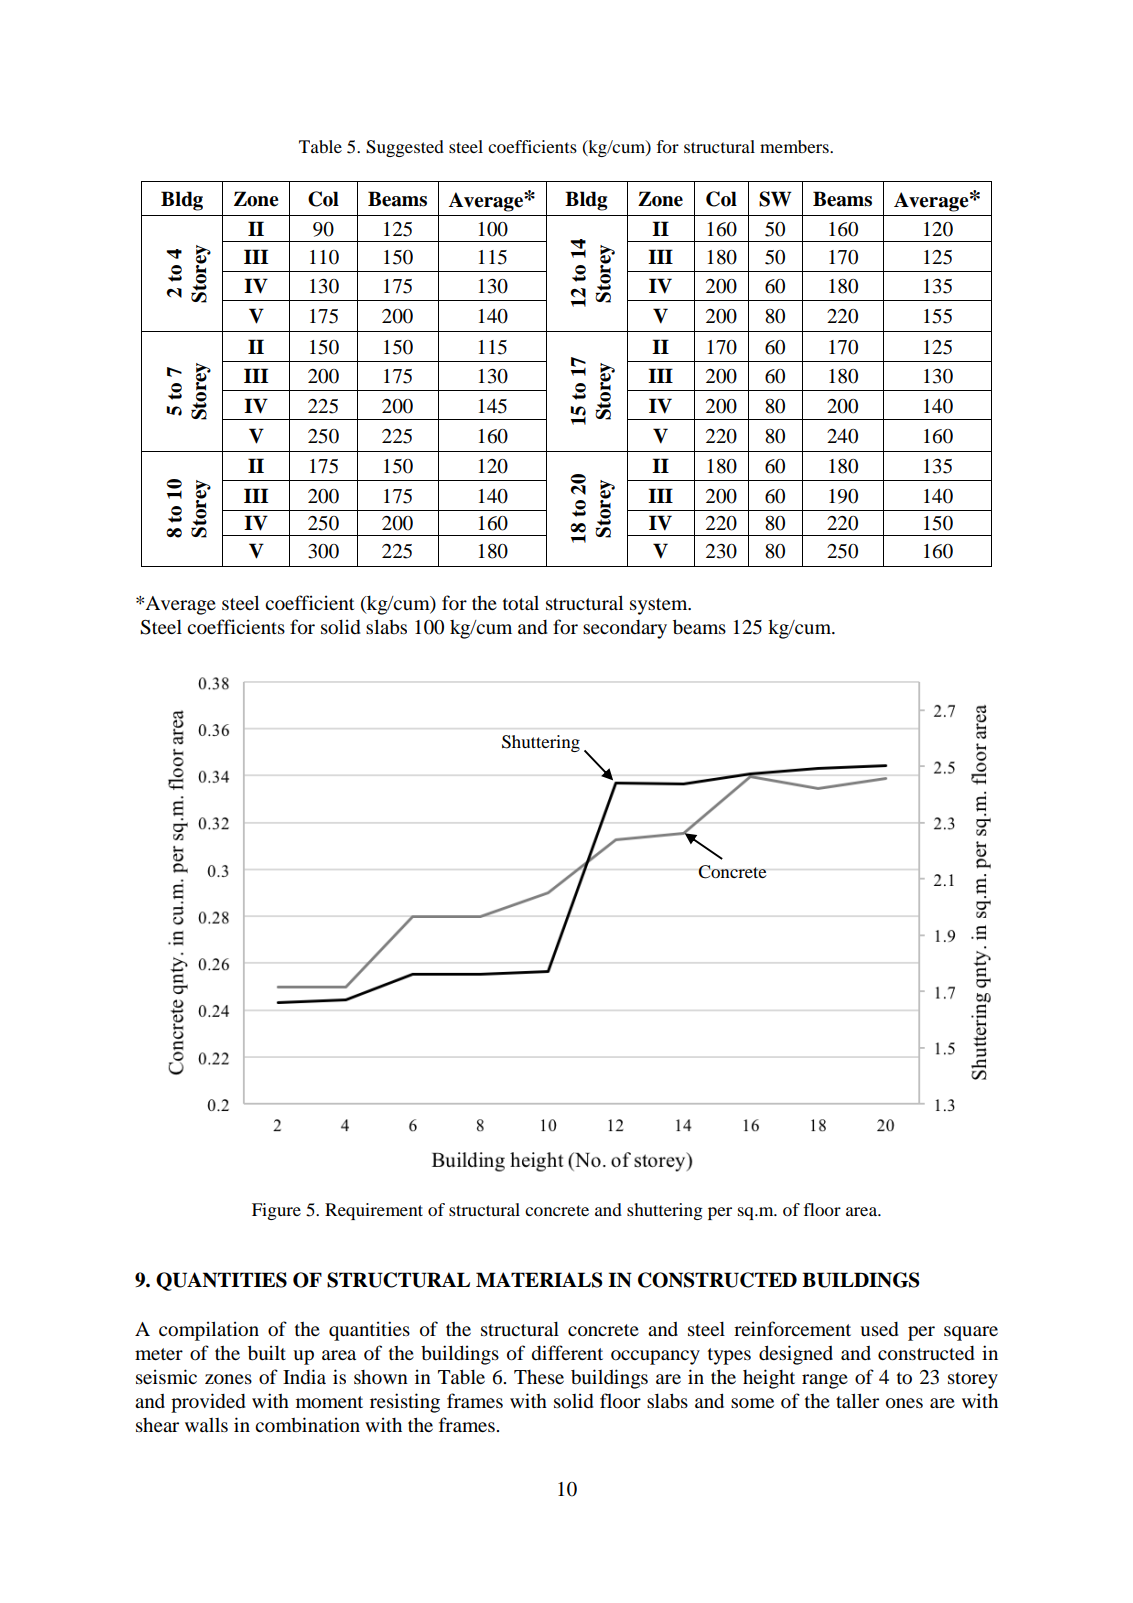 Image resolution: width=1133 pixels, height=1603 pixels. Describe the element at coordinates (795, 146) in the page. I see `members` at that location.
